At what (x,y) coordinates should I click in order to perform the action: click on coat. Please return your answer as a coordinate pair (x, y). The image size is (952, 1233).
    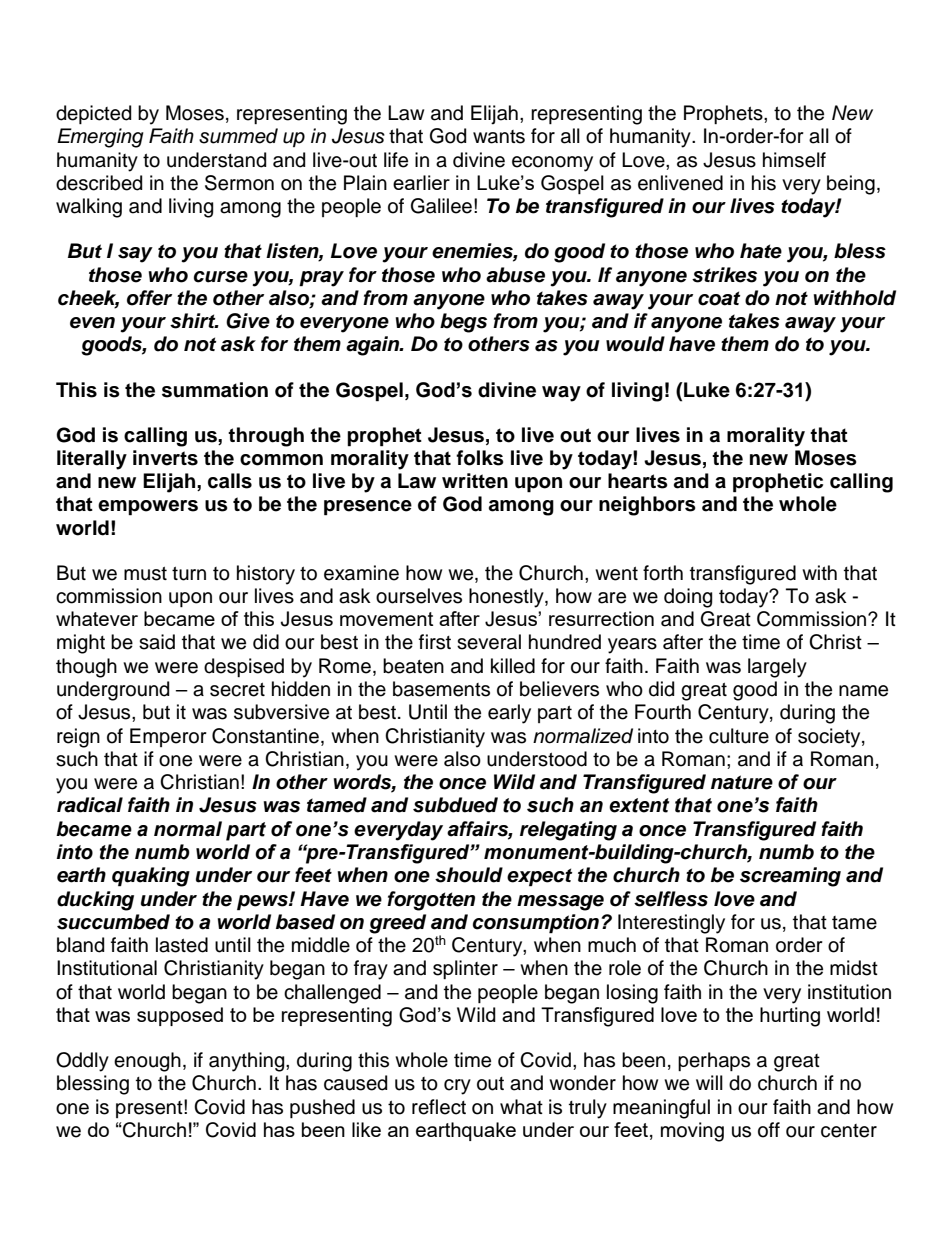
    Looking at the image, I should click on (719, 298).
